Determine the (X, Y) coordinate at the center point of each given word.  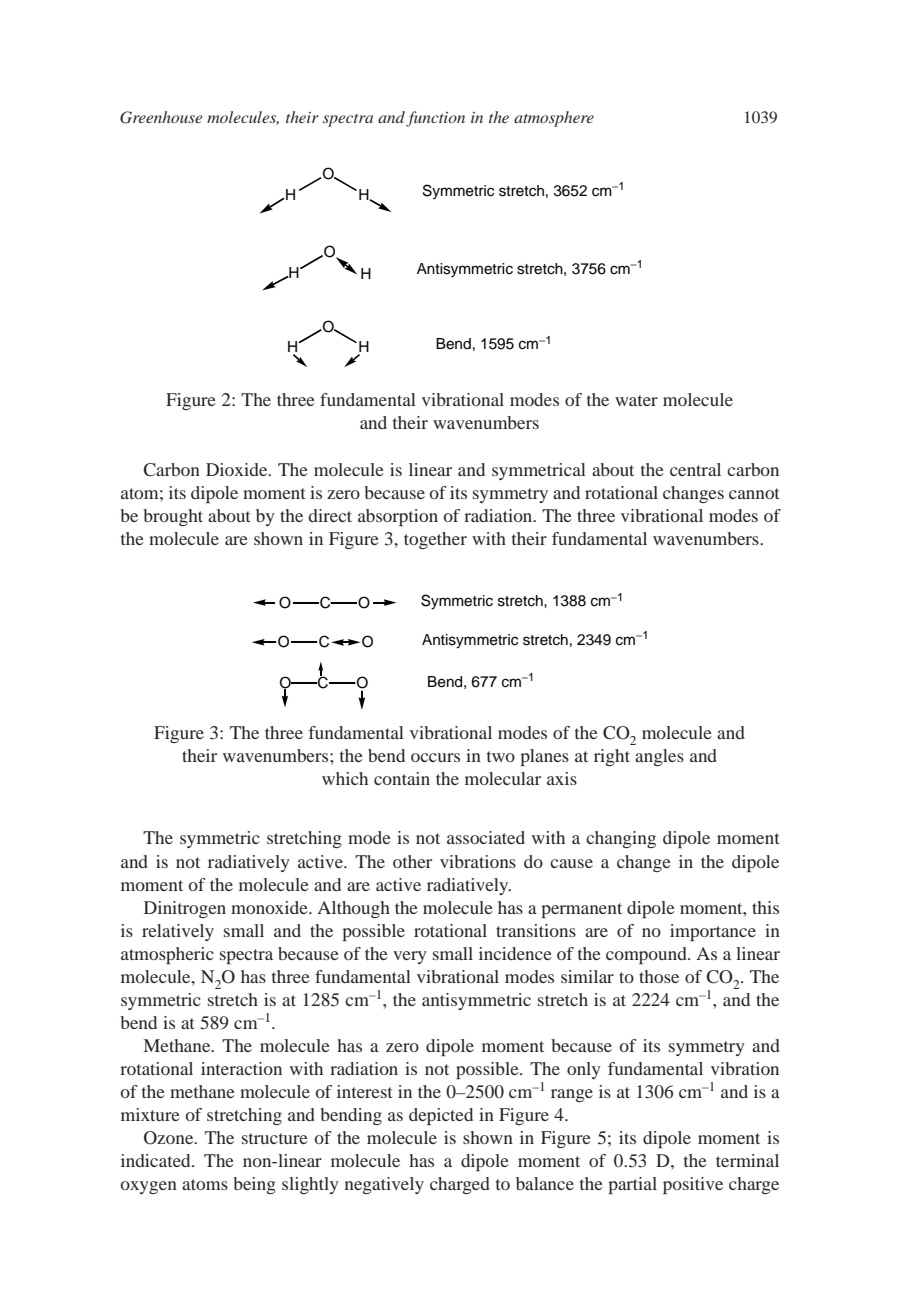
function (435, 119)
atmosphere (554, 119)
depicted (441, 1116)
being (254, 1185)
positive (693, 1185)
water (636, 400)
